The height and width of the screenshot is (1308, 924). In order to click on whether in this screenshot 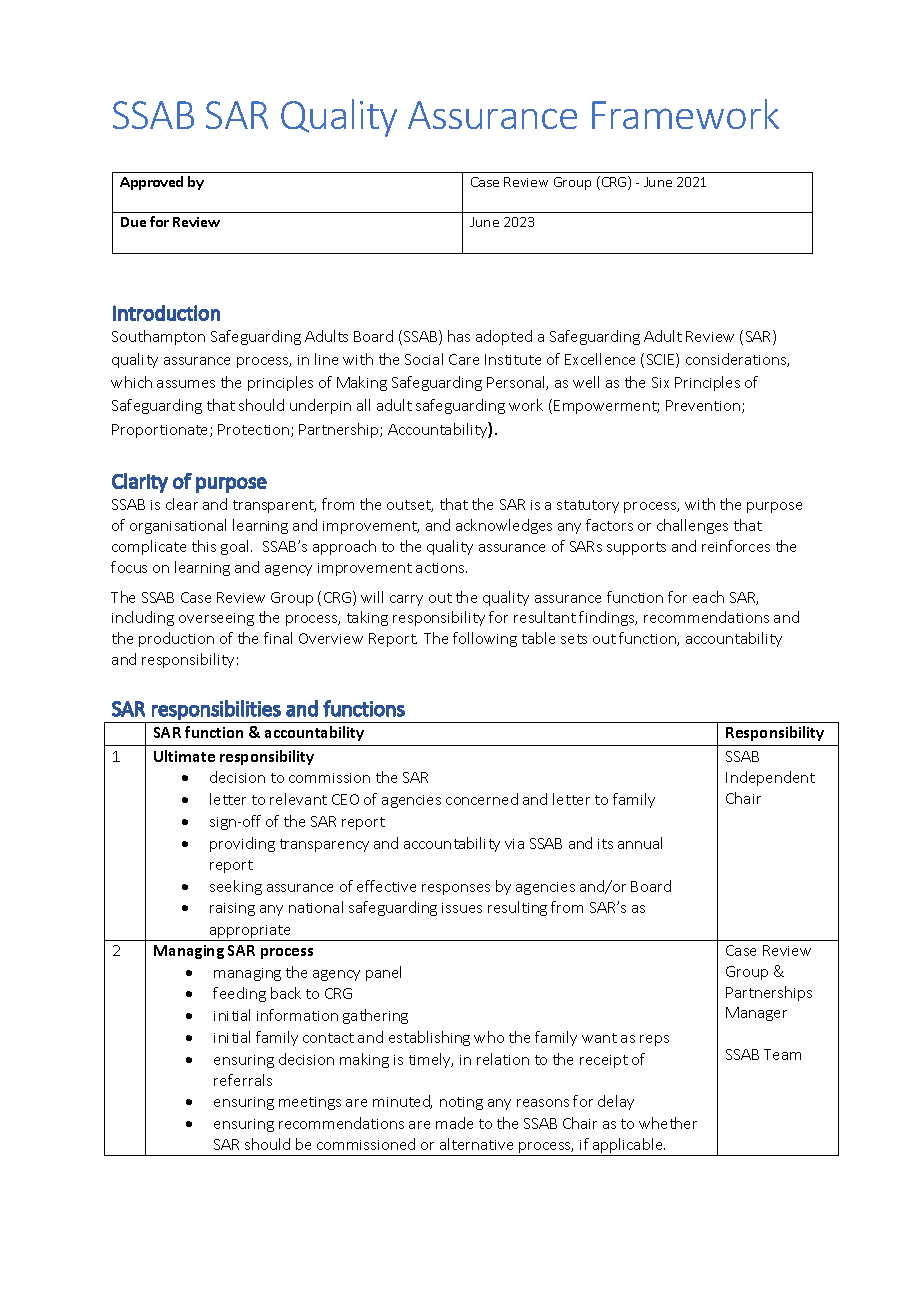, I will do `click(668, 1123)`.
